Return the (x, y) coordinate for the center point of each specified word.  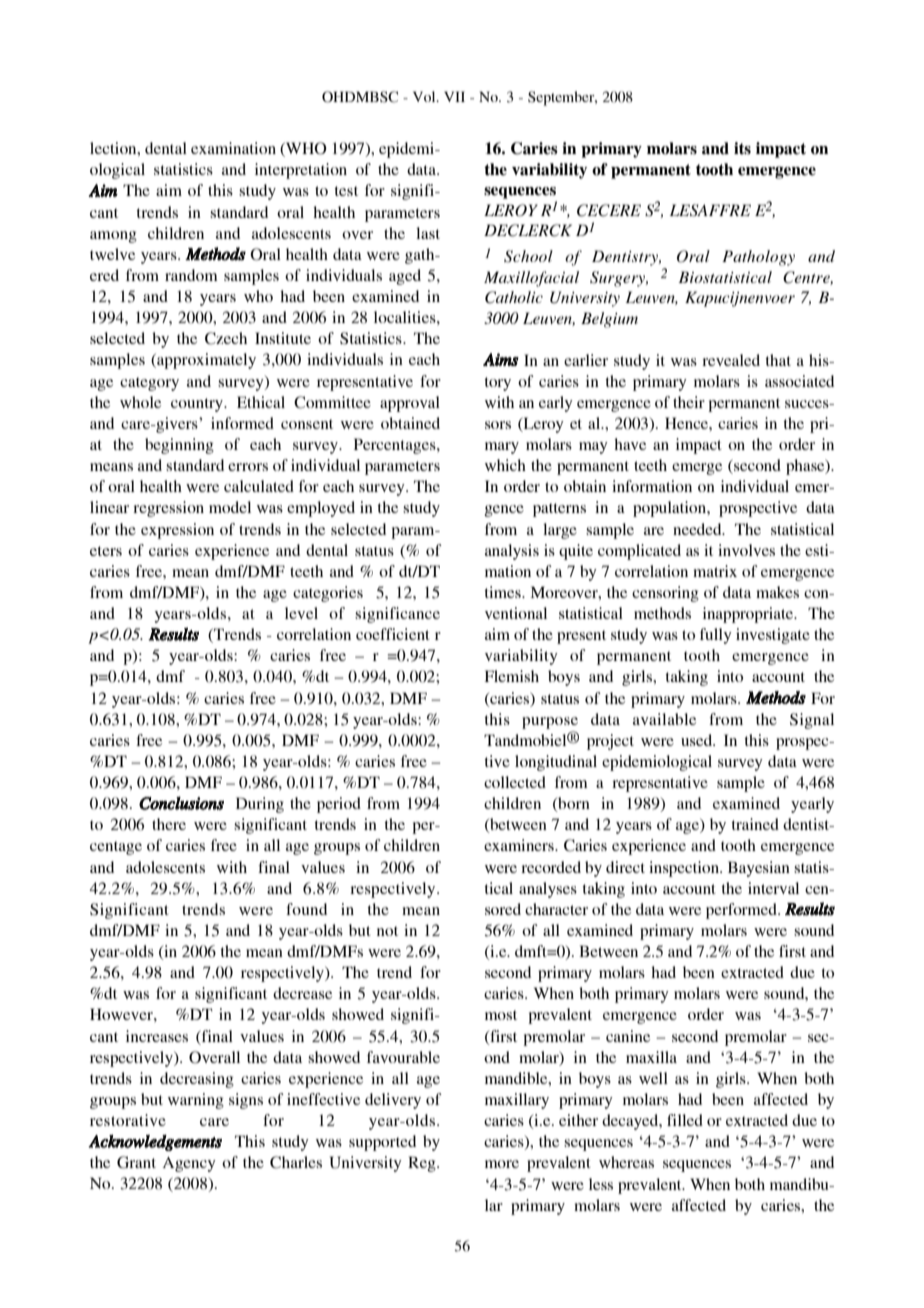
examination (233, 148)
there (169, 824)
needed (698, 529)
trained (755, 824)
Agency (189, 1164)
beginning (179, 446)
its (742, 148)
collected (515, 782)
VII (454, 96)
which (505, 465)
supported (382, 1143)
